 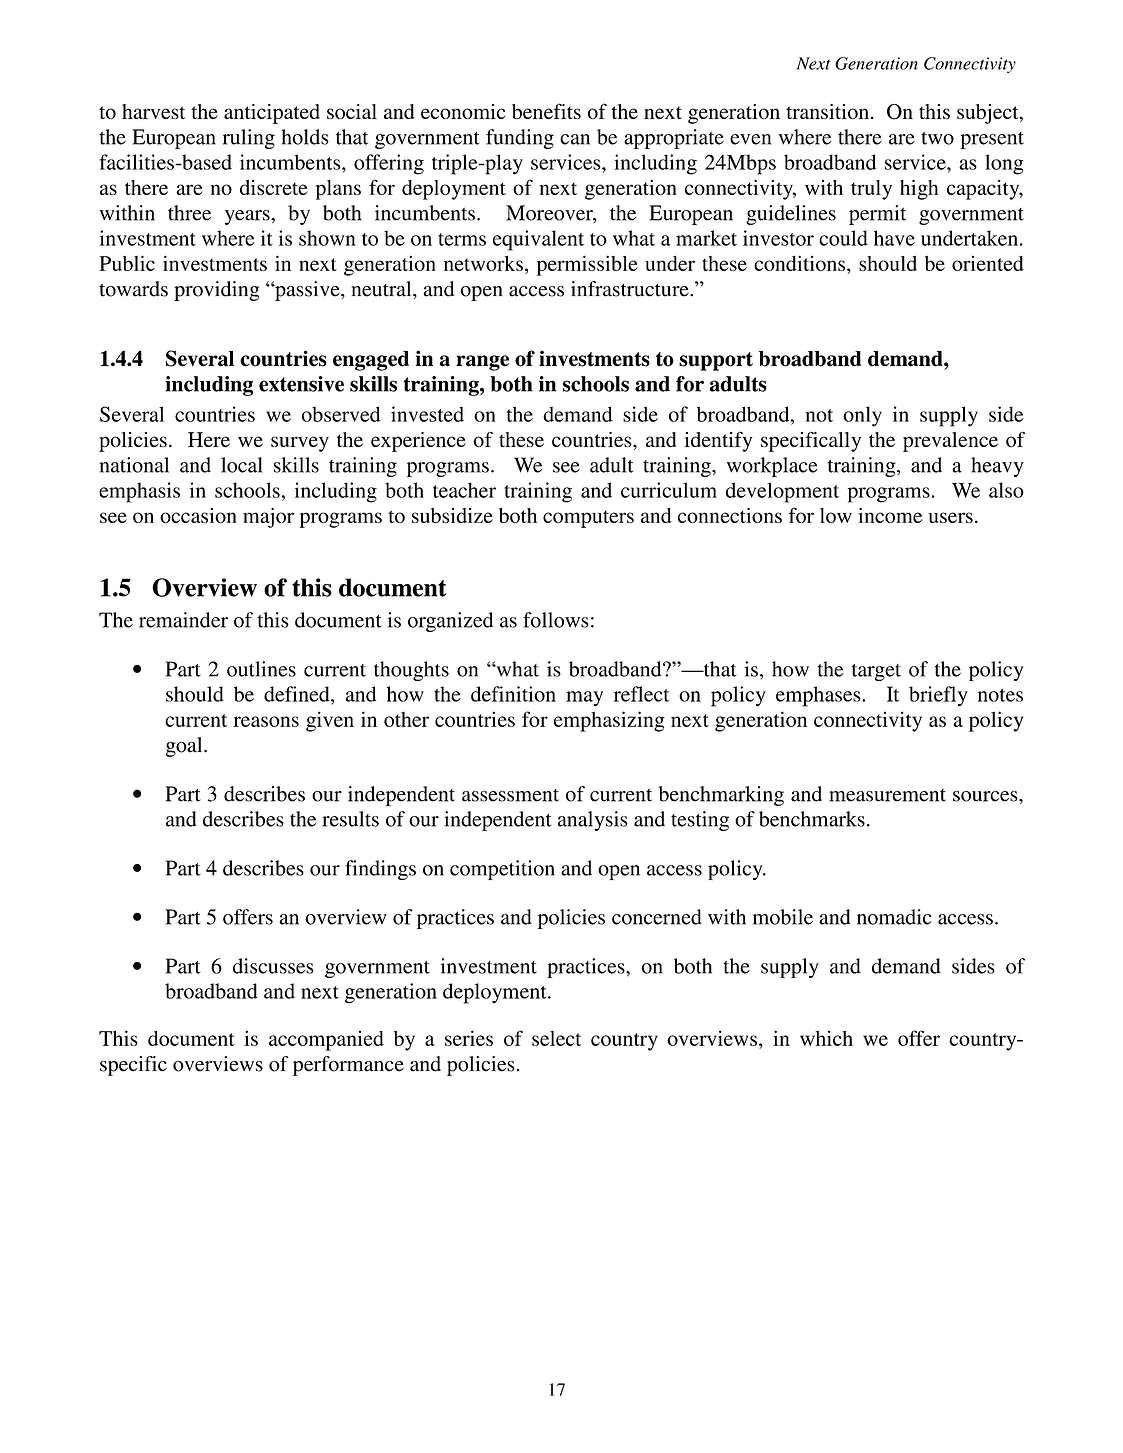 I want to click on accompanied, so click(x=326, y=1040).
